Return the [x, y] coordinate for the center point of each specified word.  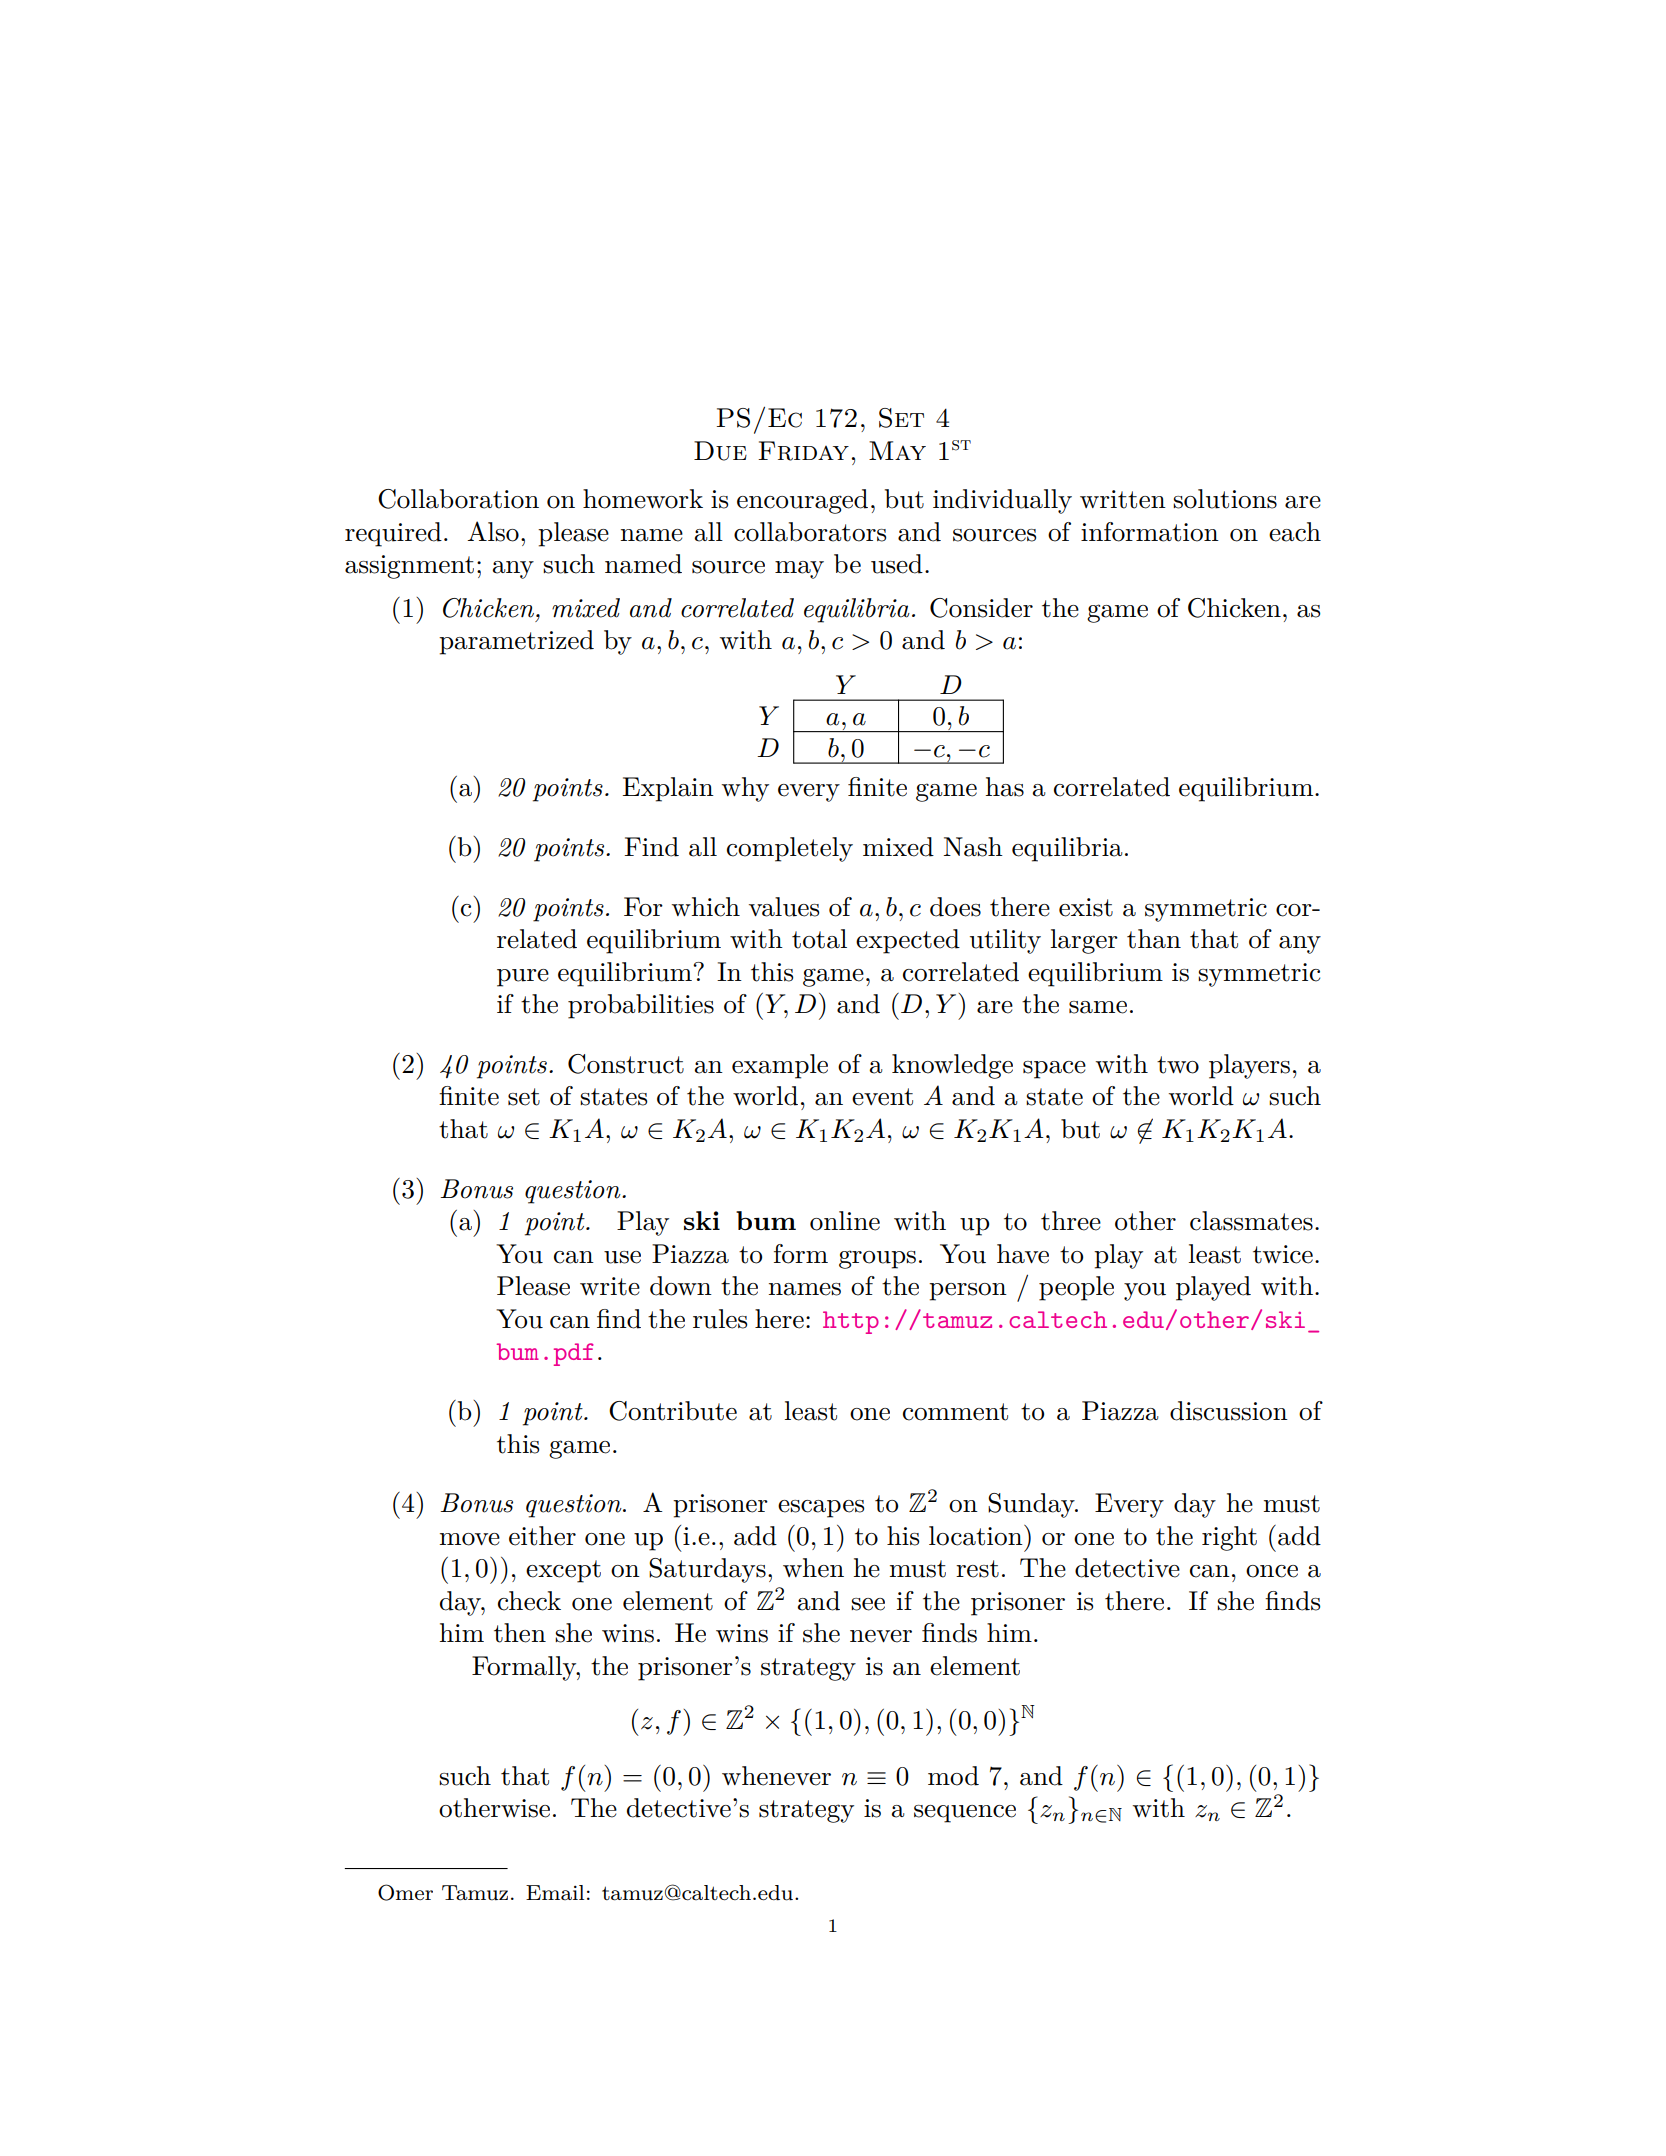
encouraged [802, 501]
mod [953, 1776]
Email [555, 1892]
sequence [965, 1814]
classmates [1251, 1221]
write [610, 1286]
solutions [1225, 499]
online [845, 1221]
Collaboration [458, 499]
